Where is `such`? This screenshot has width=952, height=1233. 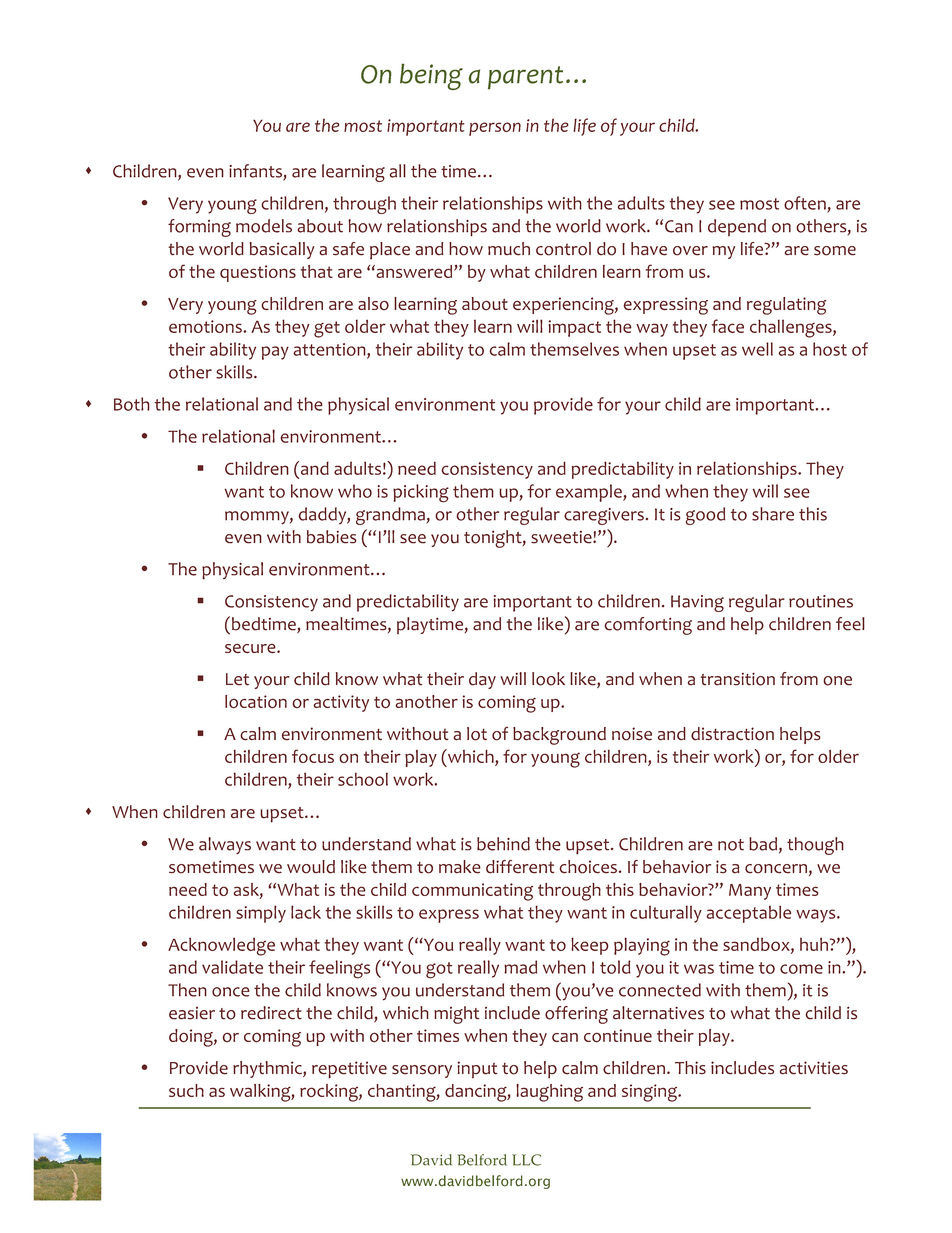 such is located at coordinates (186, 1090).
